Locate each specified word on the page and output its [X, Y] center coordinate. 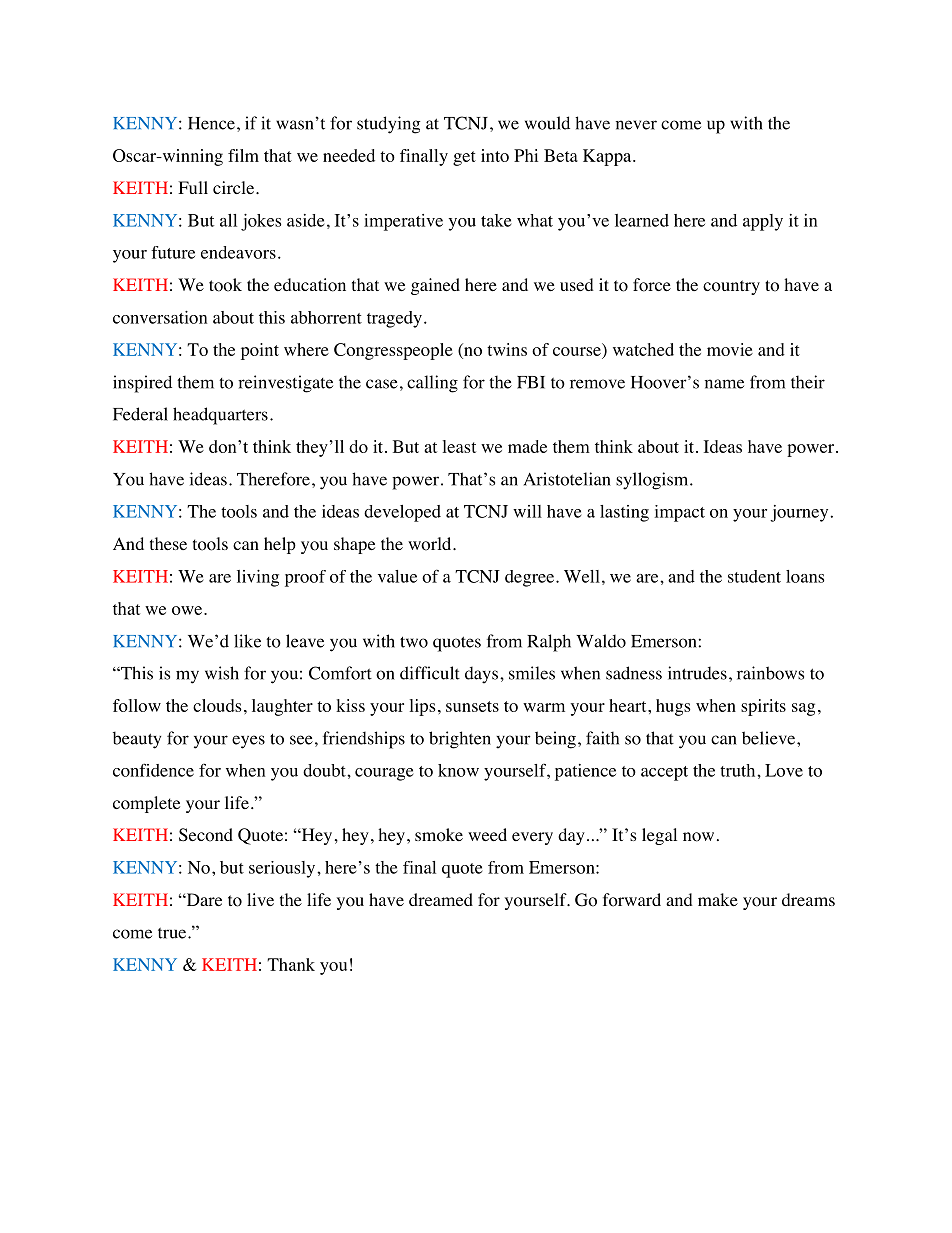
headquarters [220, 416]
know [458, 770]
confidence [153, 770]
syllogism [653, 481]
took [225, 285]
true [173, 933]
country [731, 287]
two [414, 642]
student [754, 576]
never [636, 125]
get [464, 158]
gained [435, 286]
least [459, 446]
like [247, 641]
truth [739, 770]
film [243, 155]
